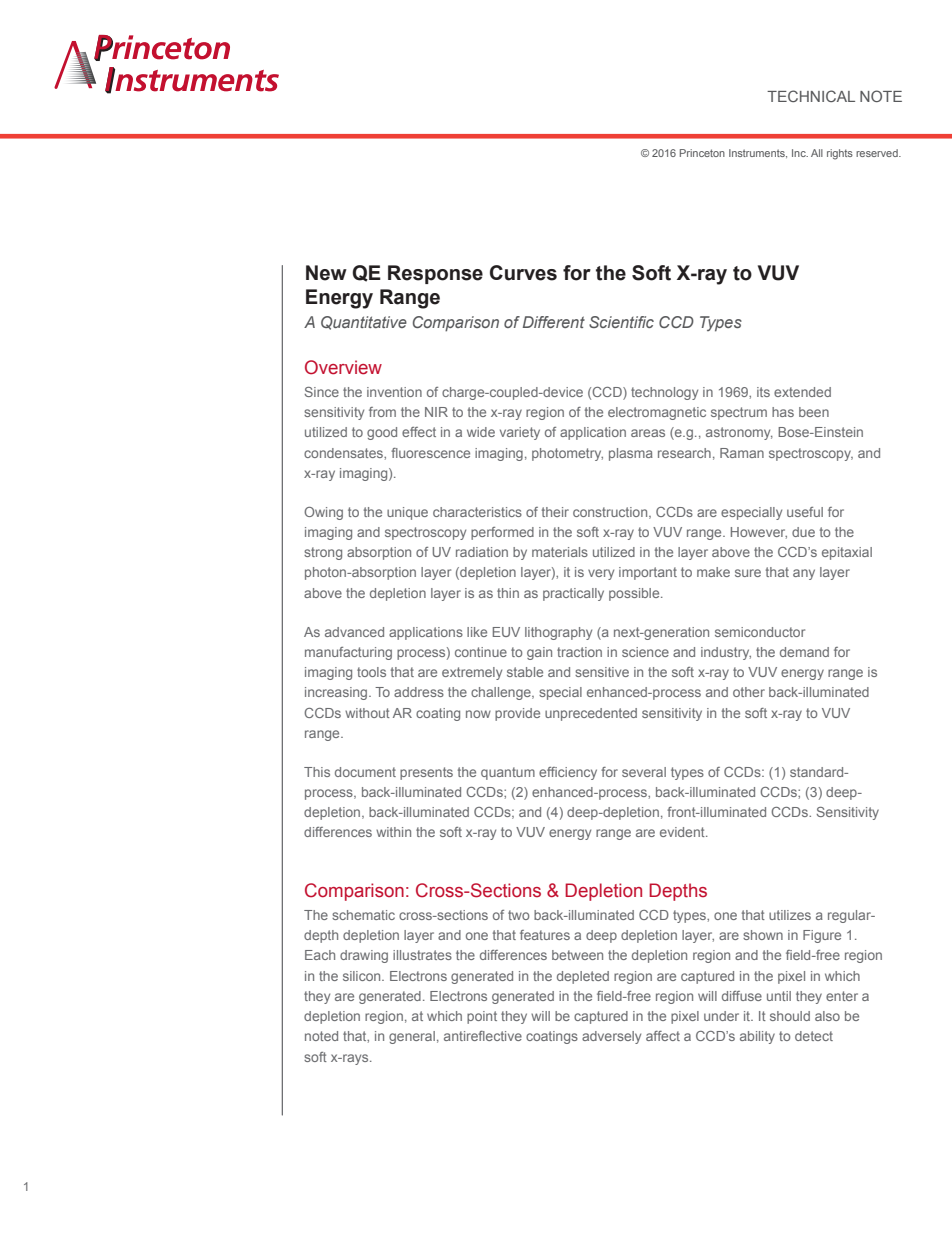  Describe the element at coordinates (811, 96) in the image. I see `TECHNICAL` at that location.
